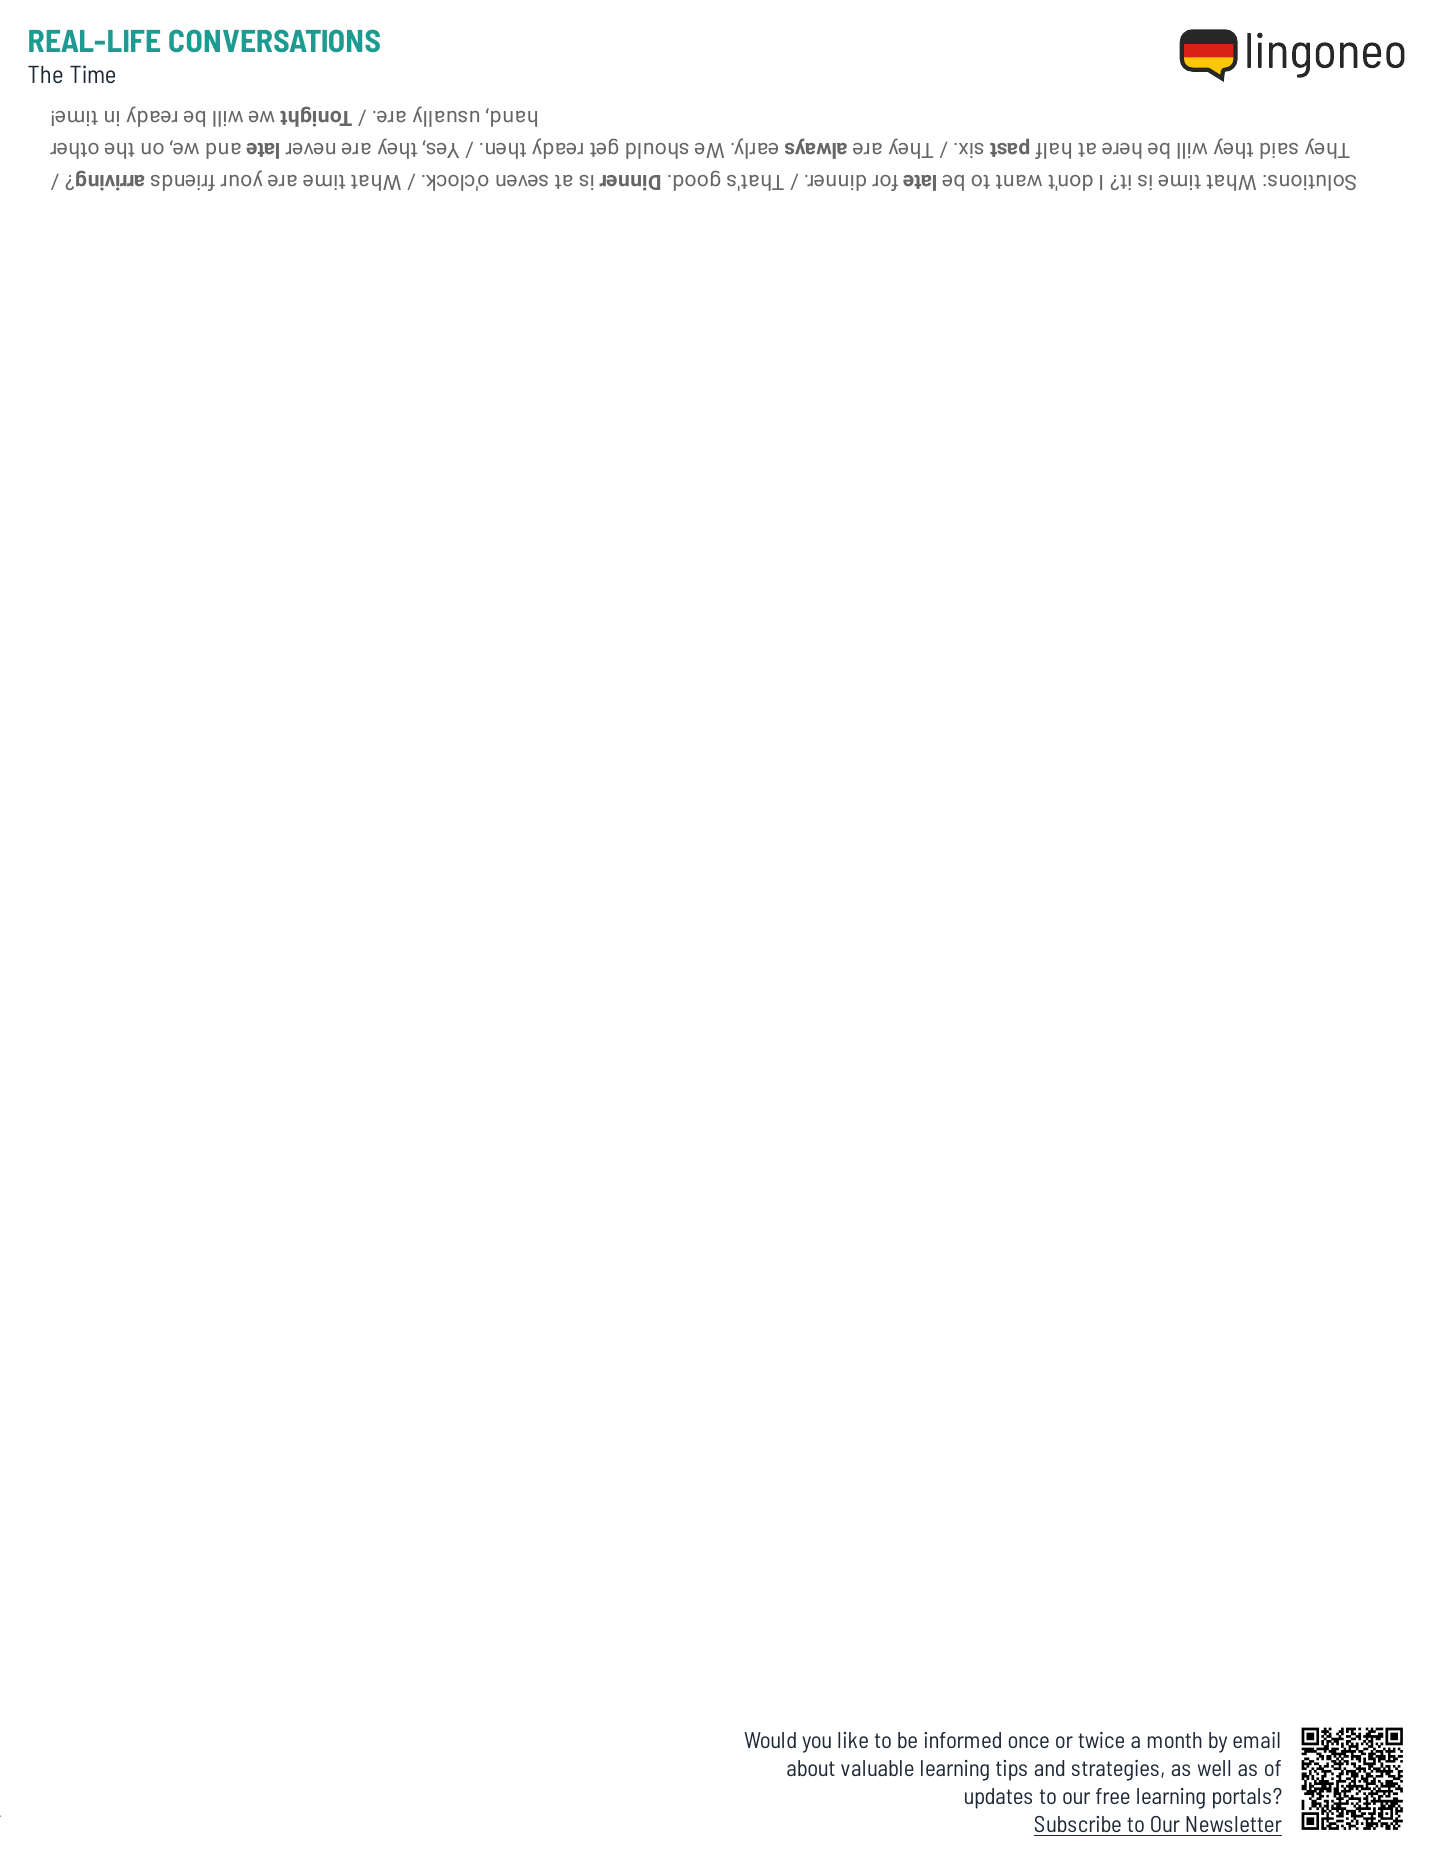 The image size is (1432, 1853). I want to click on Would, so click(770, 1740).
